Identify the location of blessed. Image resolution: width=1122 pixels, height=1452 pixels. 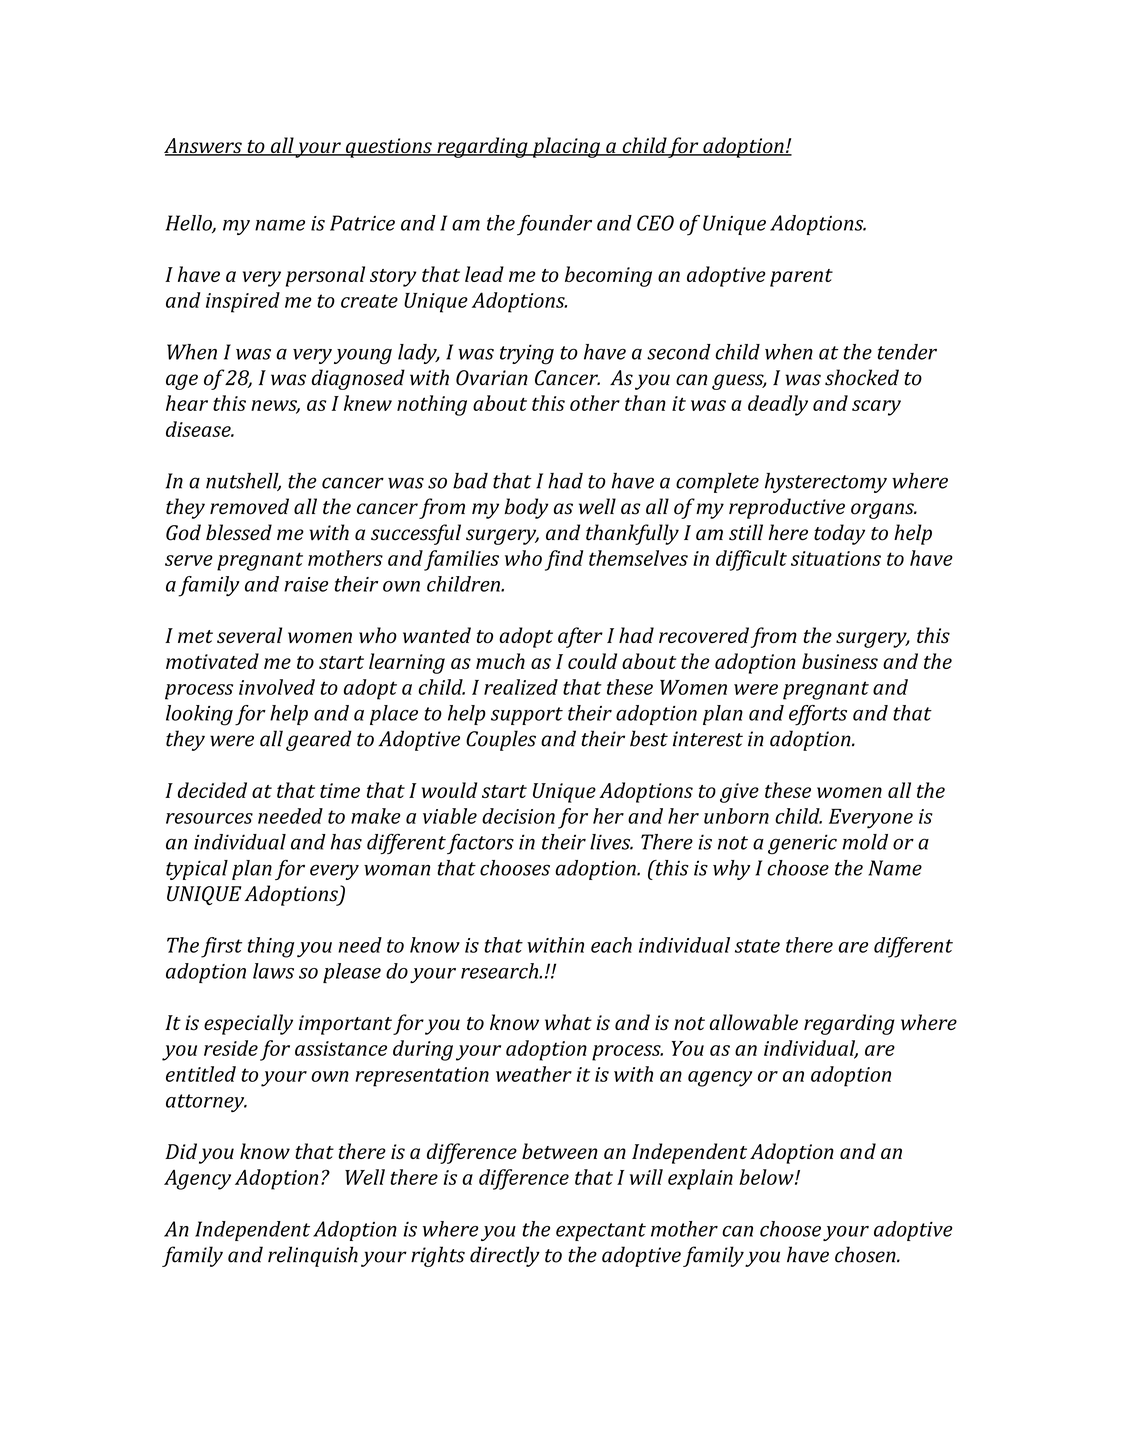
(239, 532).
